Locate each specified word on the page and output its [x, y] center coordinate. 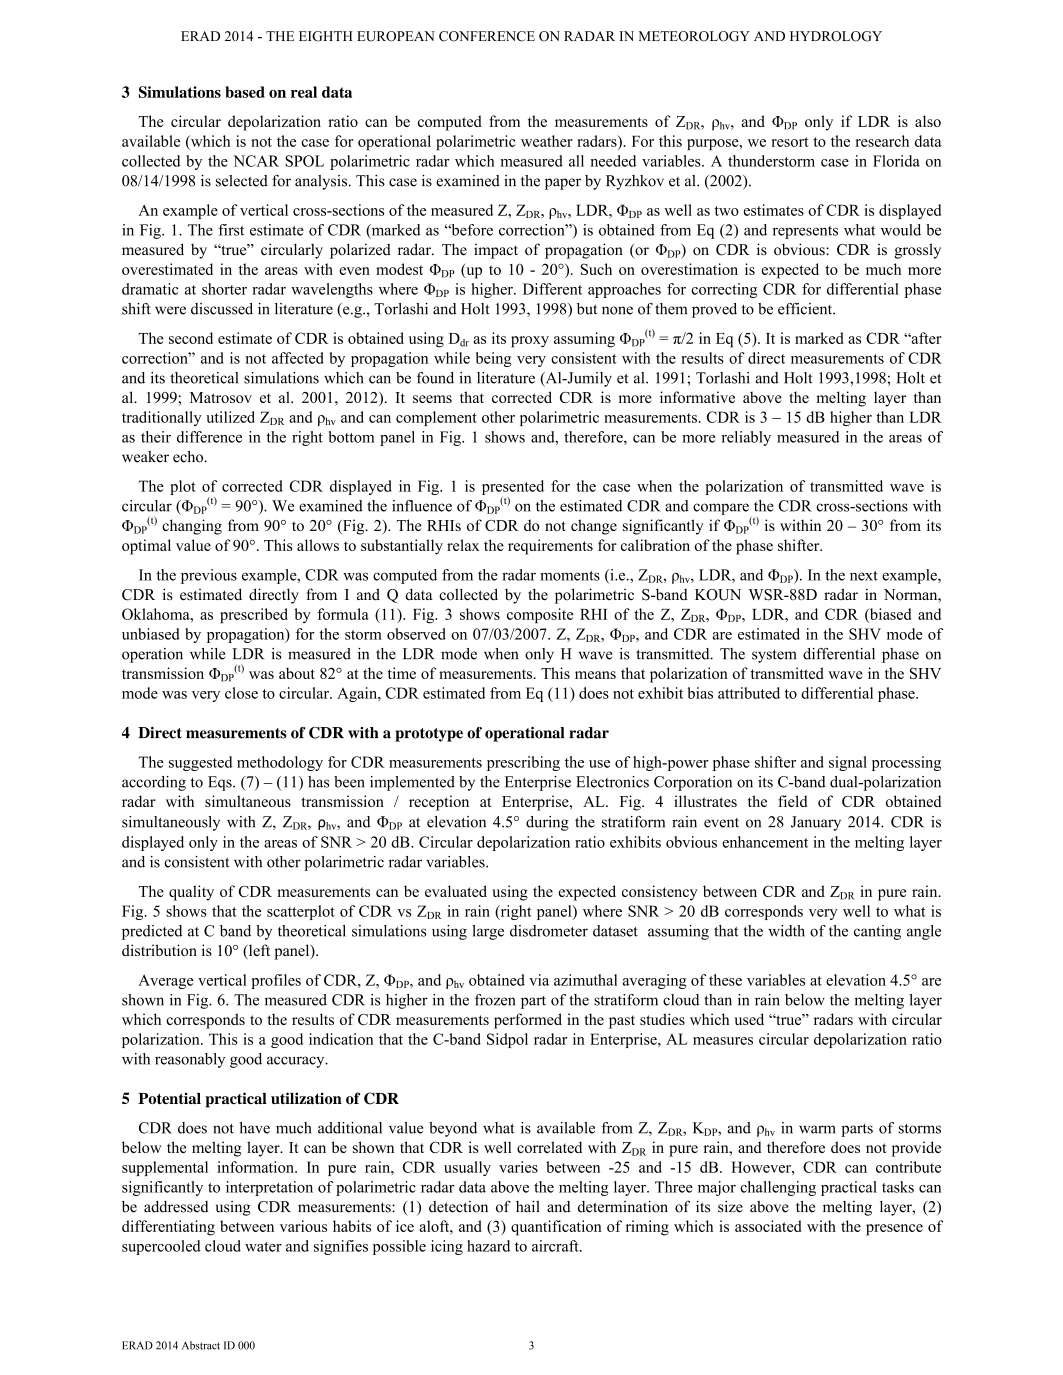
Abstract [201, 1345]
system [774, 656]
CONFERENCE [487, 36]
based [245, 92]
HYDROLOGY [836, 36]
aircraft [556, 1246]
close [241, 693]
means [595, 675]
